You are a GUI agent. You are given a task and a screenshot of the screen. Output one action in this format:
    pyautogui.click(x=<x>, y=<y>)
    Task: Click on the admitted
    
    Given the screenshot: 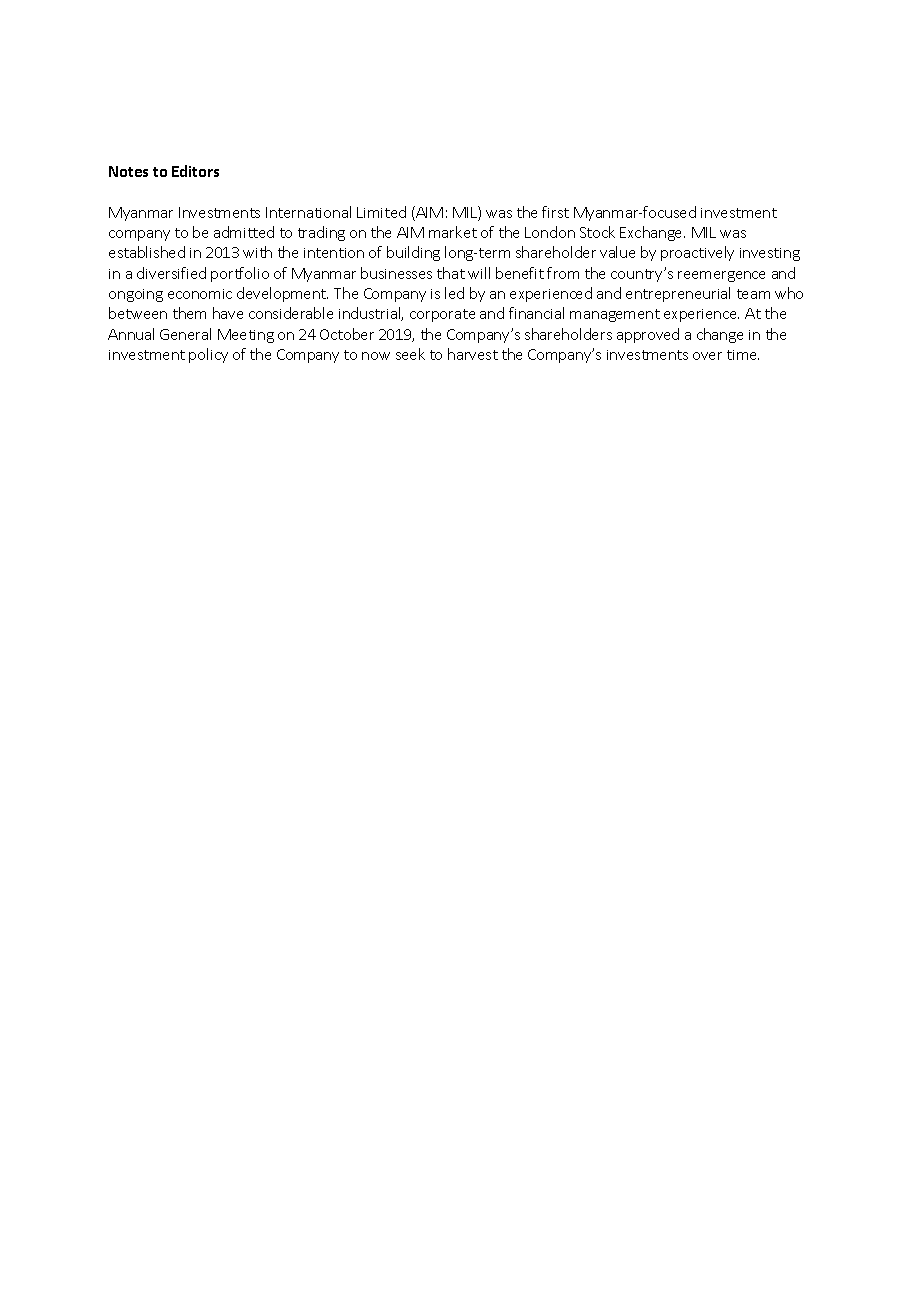 What is the action you would take?
    pyautogui.click(x=244, y=232)
